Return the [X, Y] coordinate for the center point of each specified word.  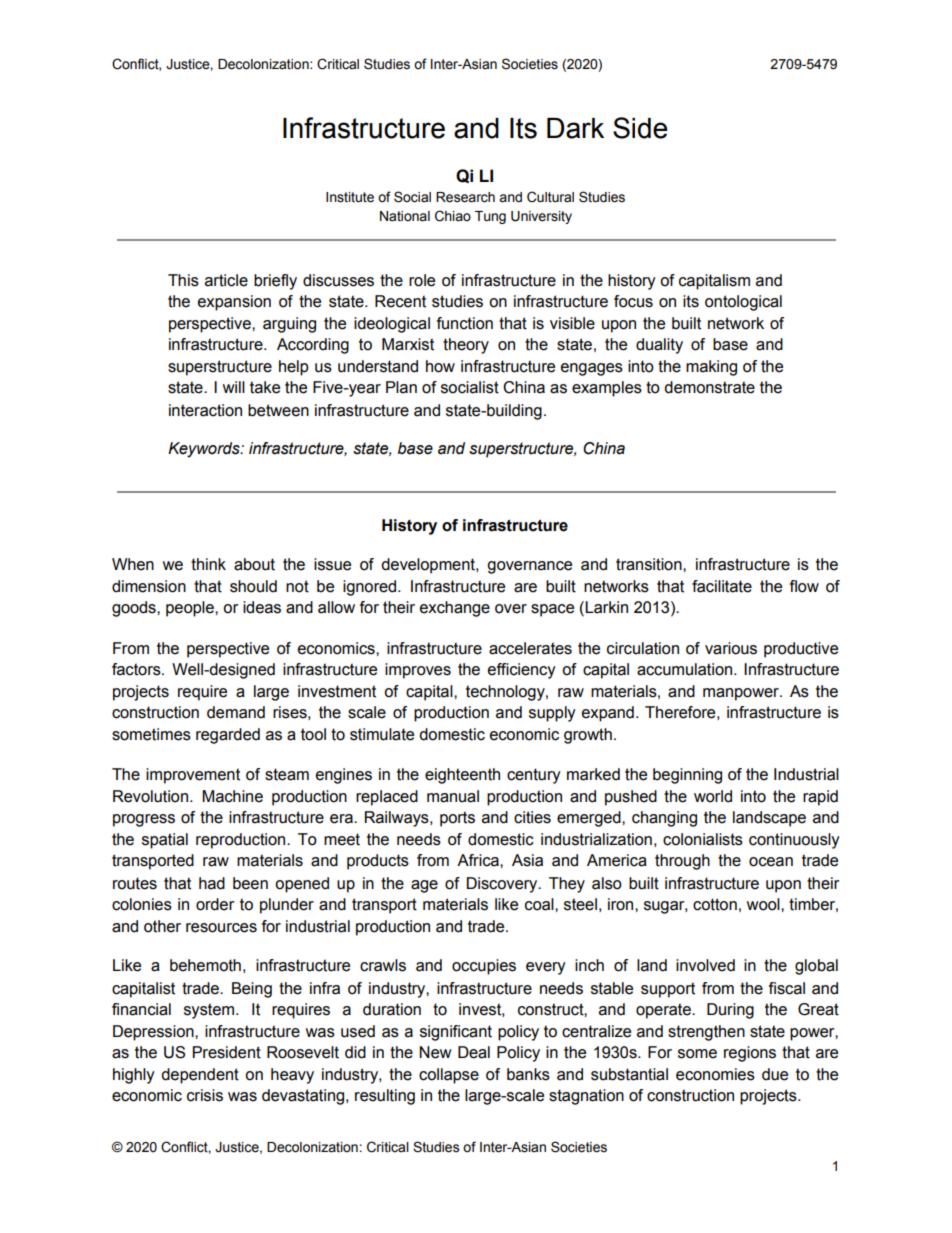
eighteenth [462, 776]
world [713, 796]
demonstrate [709, 387]
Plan [401, 387]
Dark [575, 128]
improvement [193, 776]
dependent [200, 1076]
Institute [350, 197]
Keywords [205, 450]
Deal [474, 1052]
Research [465, 197]
